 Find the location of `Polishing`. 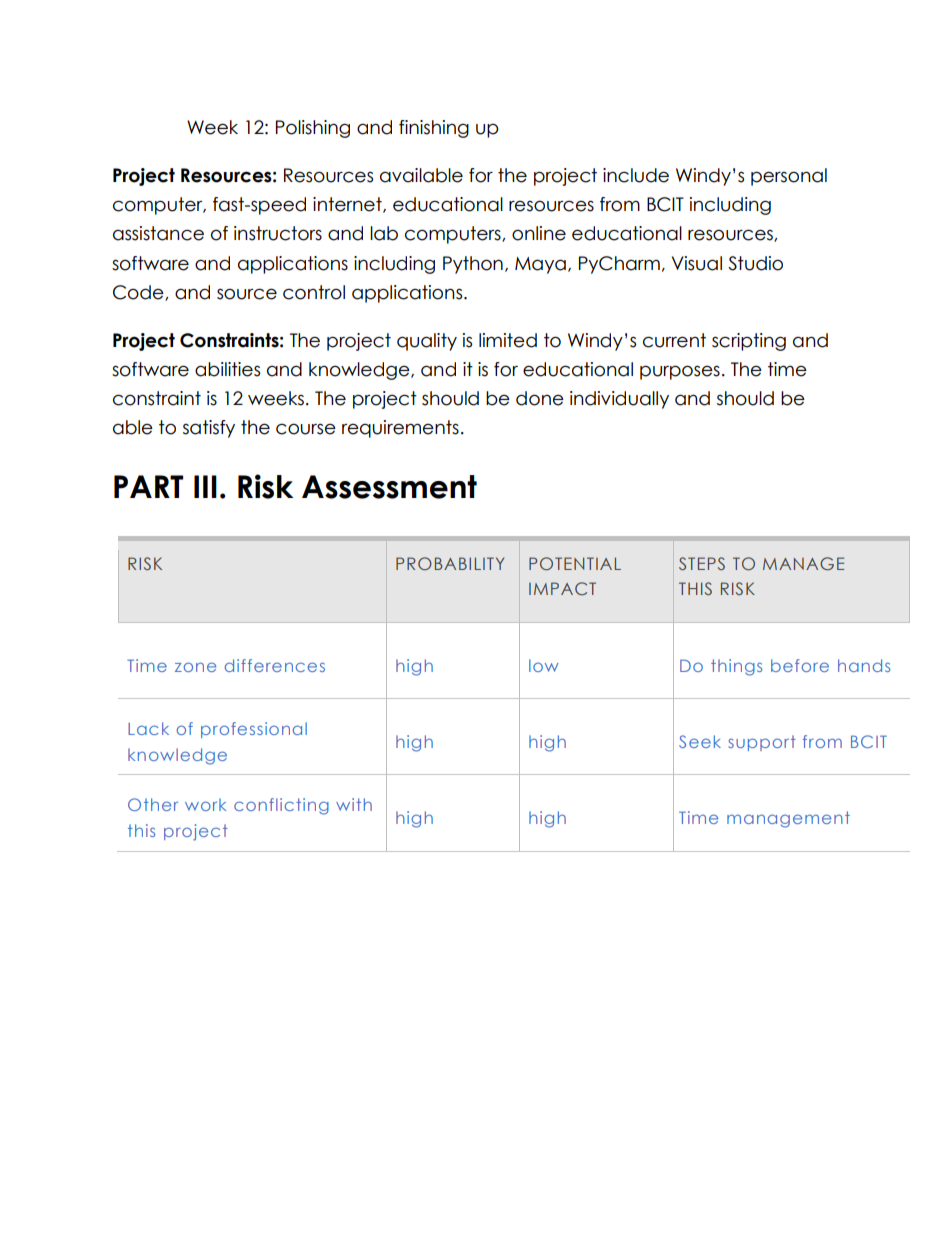

Polishing is located at coordinates (313, 129).
